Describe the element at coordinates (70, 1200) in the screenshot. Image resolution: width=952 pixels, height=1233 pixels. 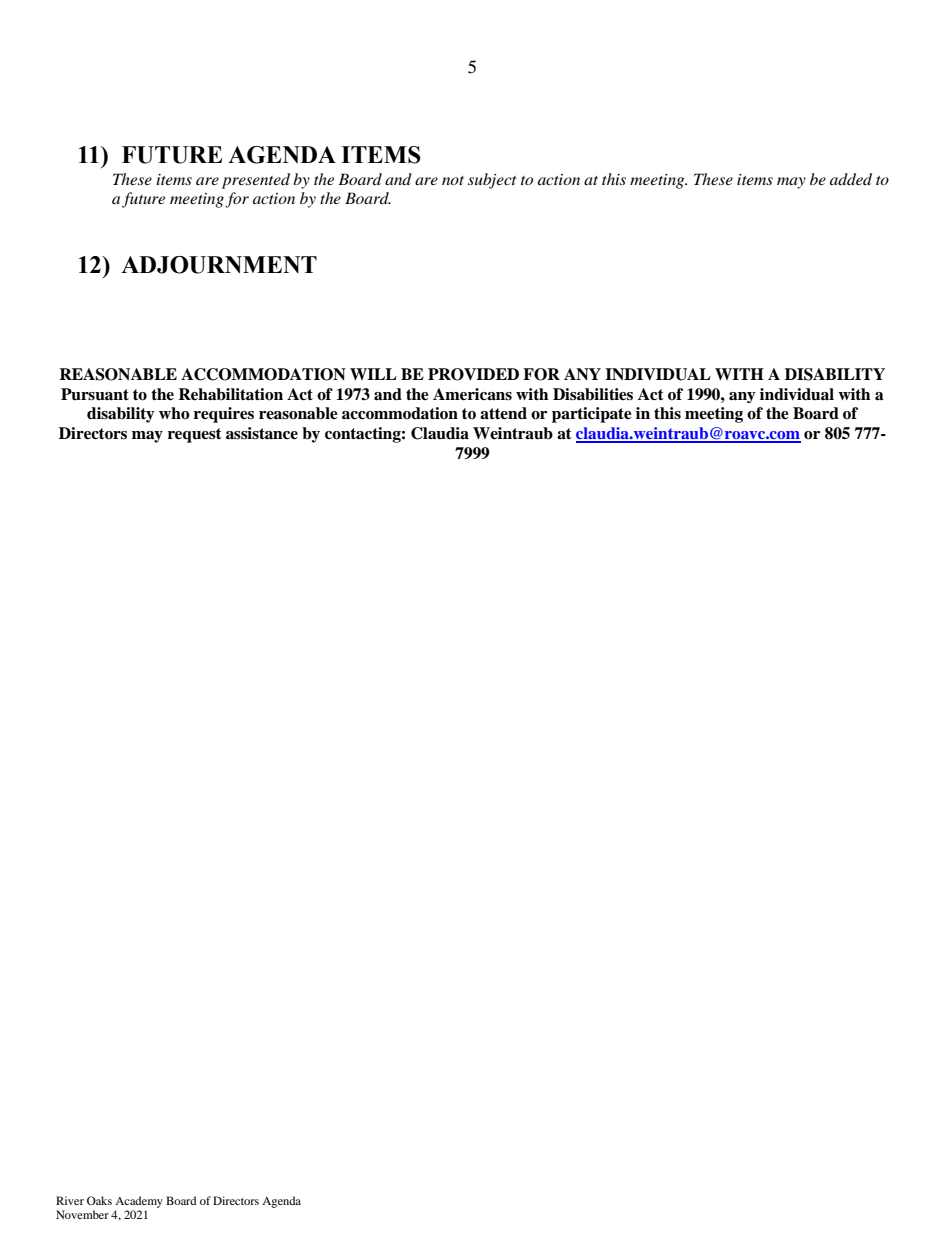
I see `River` at that location.
